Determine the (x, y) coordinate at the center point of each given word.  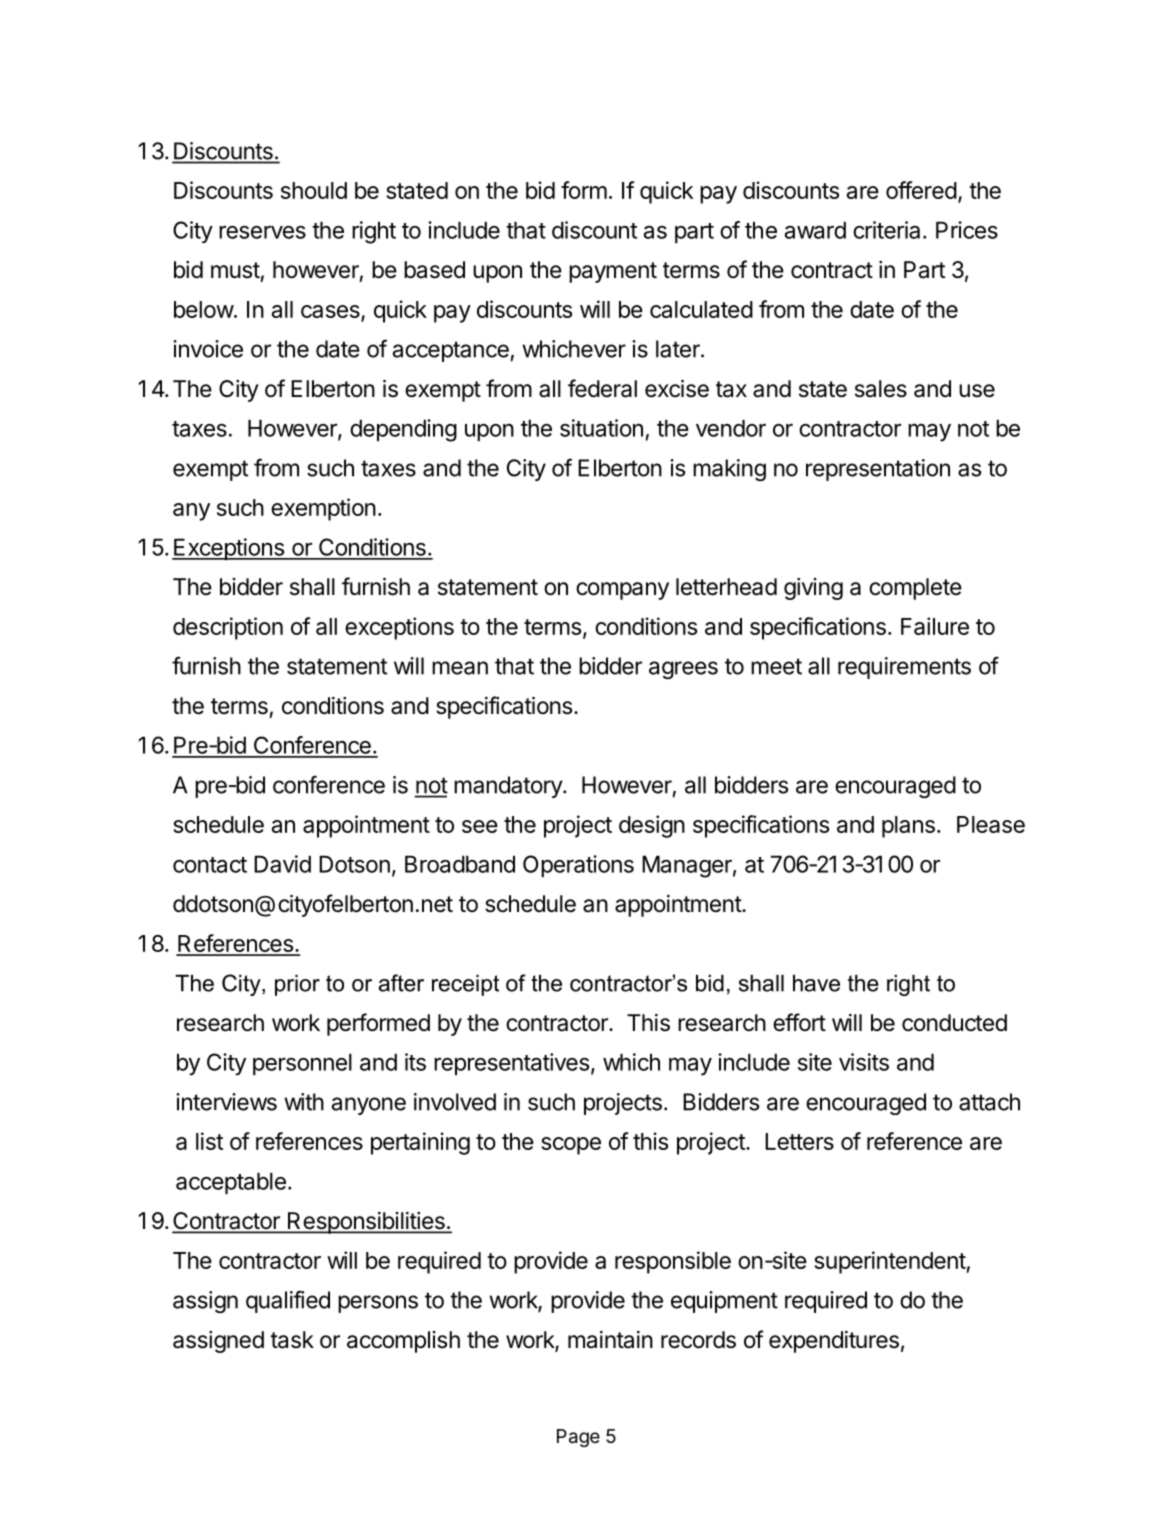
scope (571, 1146)
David (282, 864)
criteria (886, 230)
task (292, 1340)
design (652, 826)
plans (908, 827)
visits (864, 1062)
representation (878, 470)
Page (578, 1438)
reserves (262, 232)
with (304, 1102)
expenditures (834, 1342)
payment (613, 272)
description (228, 628)
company (622, 591)
